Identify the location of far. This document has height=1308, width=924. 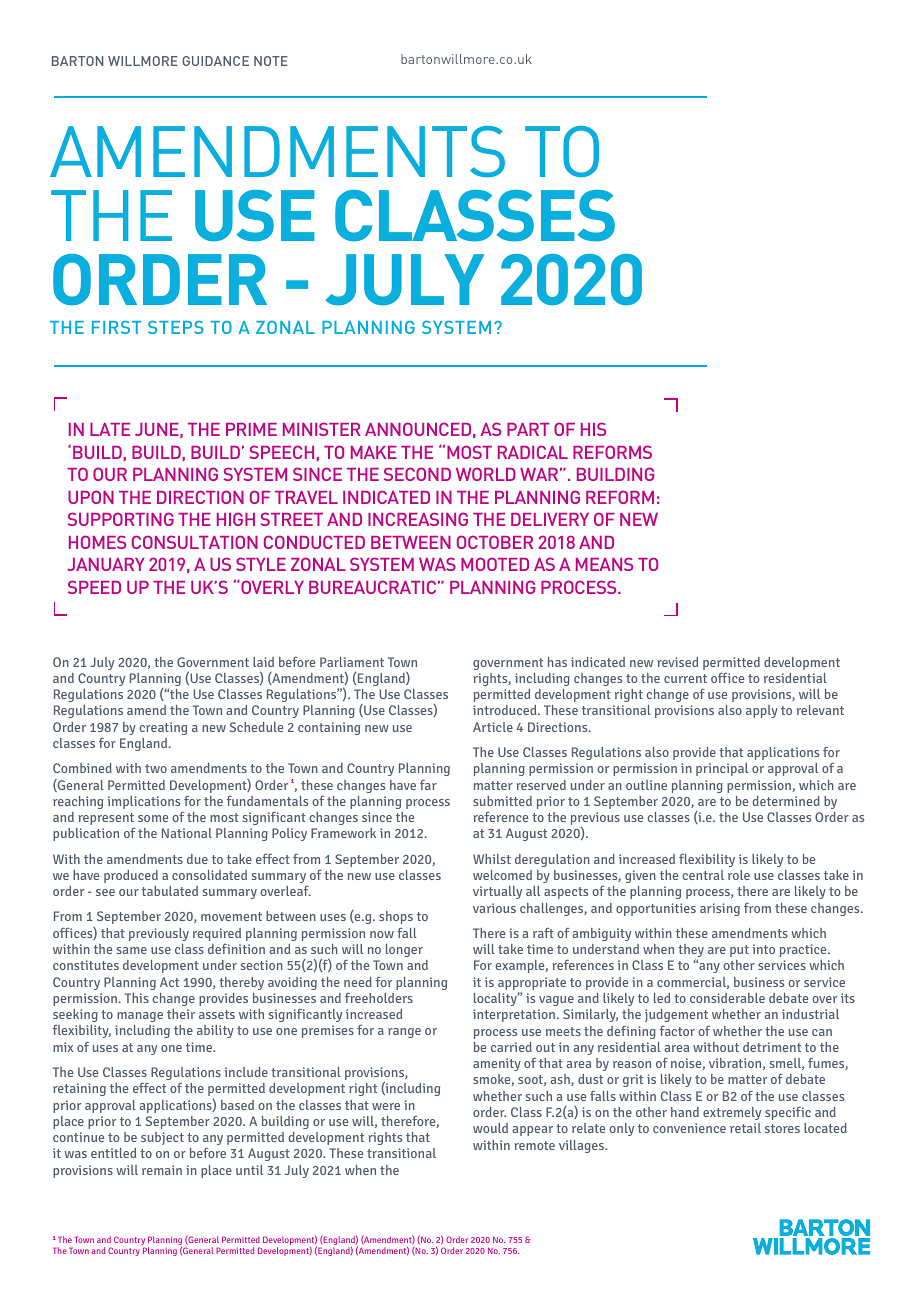
(428, 785).
